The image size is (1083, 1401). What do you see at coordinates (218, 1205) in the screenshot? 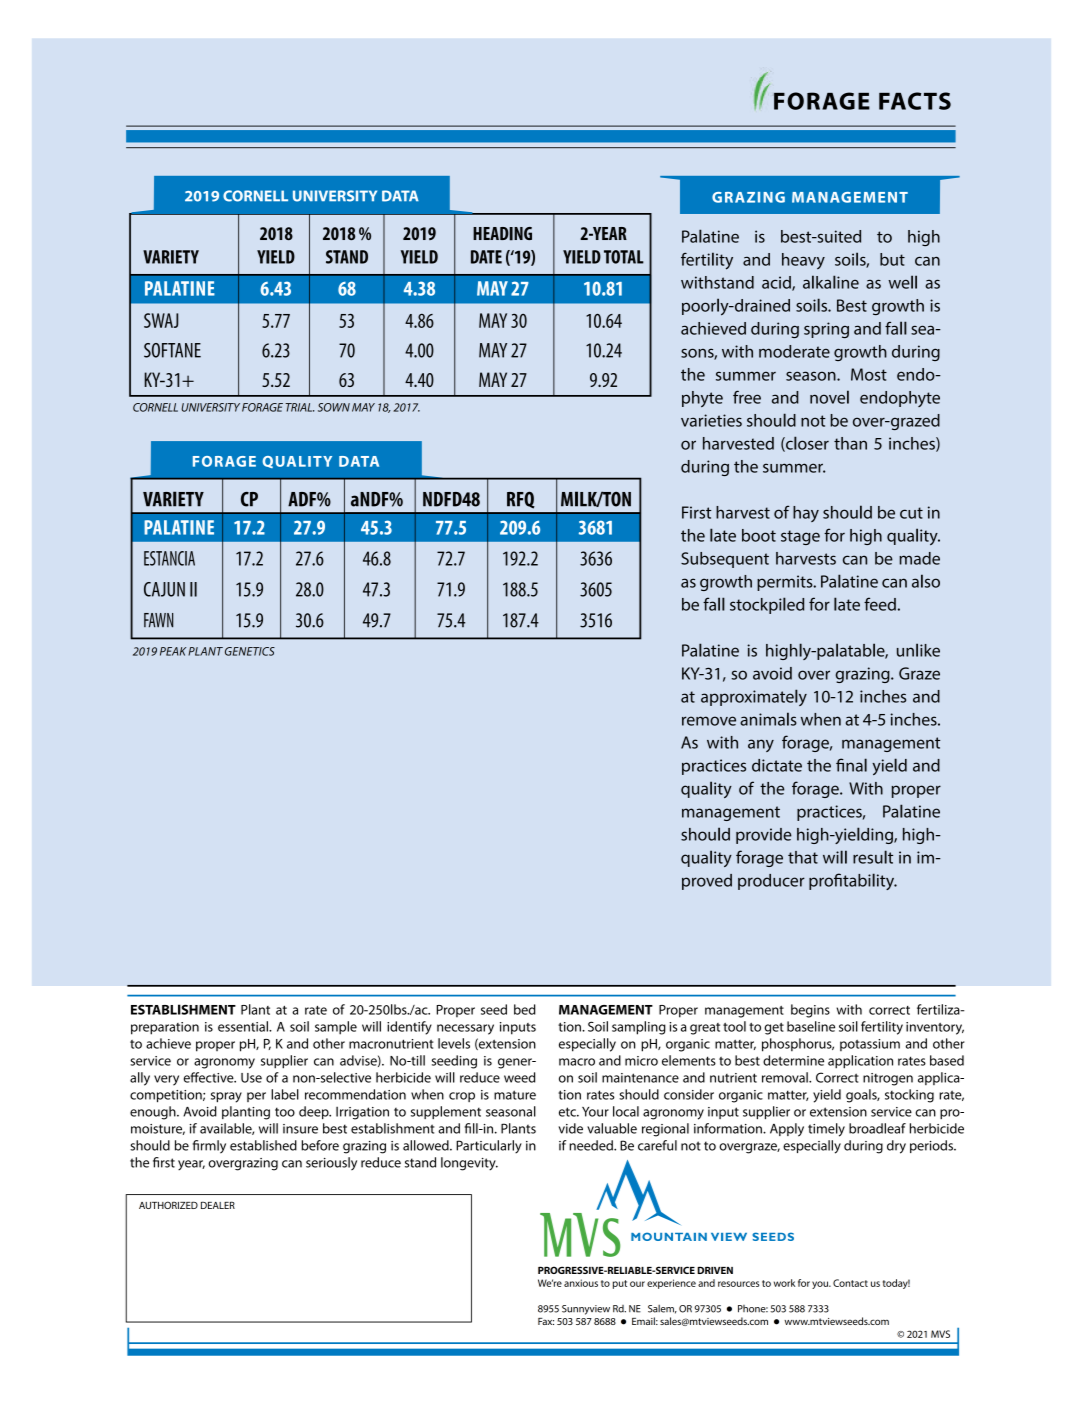
I see `DEALER` at bounding box center [218, 1205].
